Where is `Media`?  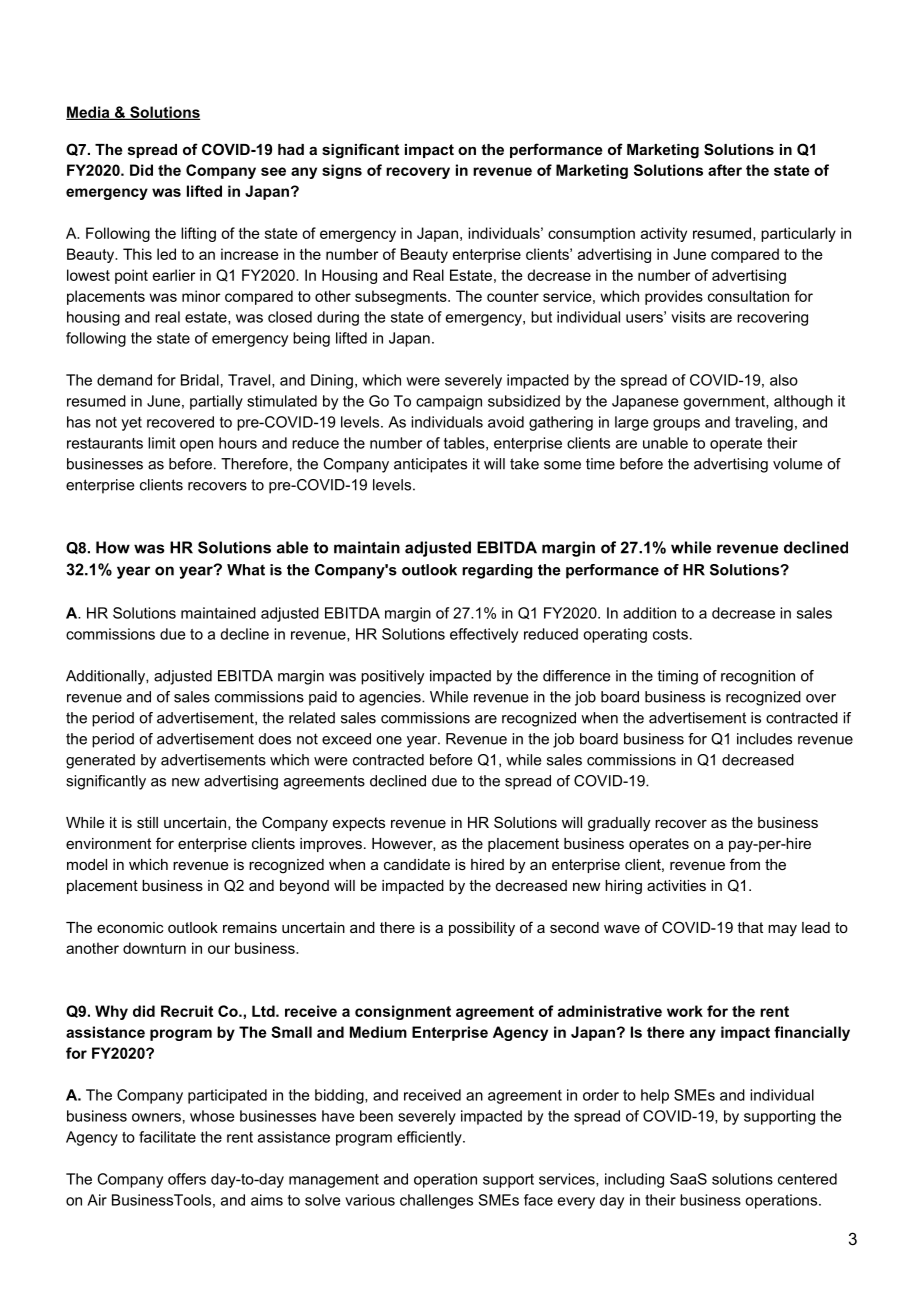 Media is located at coordinates (89, 113).
